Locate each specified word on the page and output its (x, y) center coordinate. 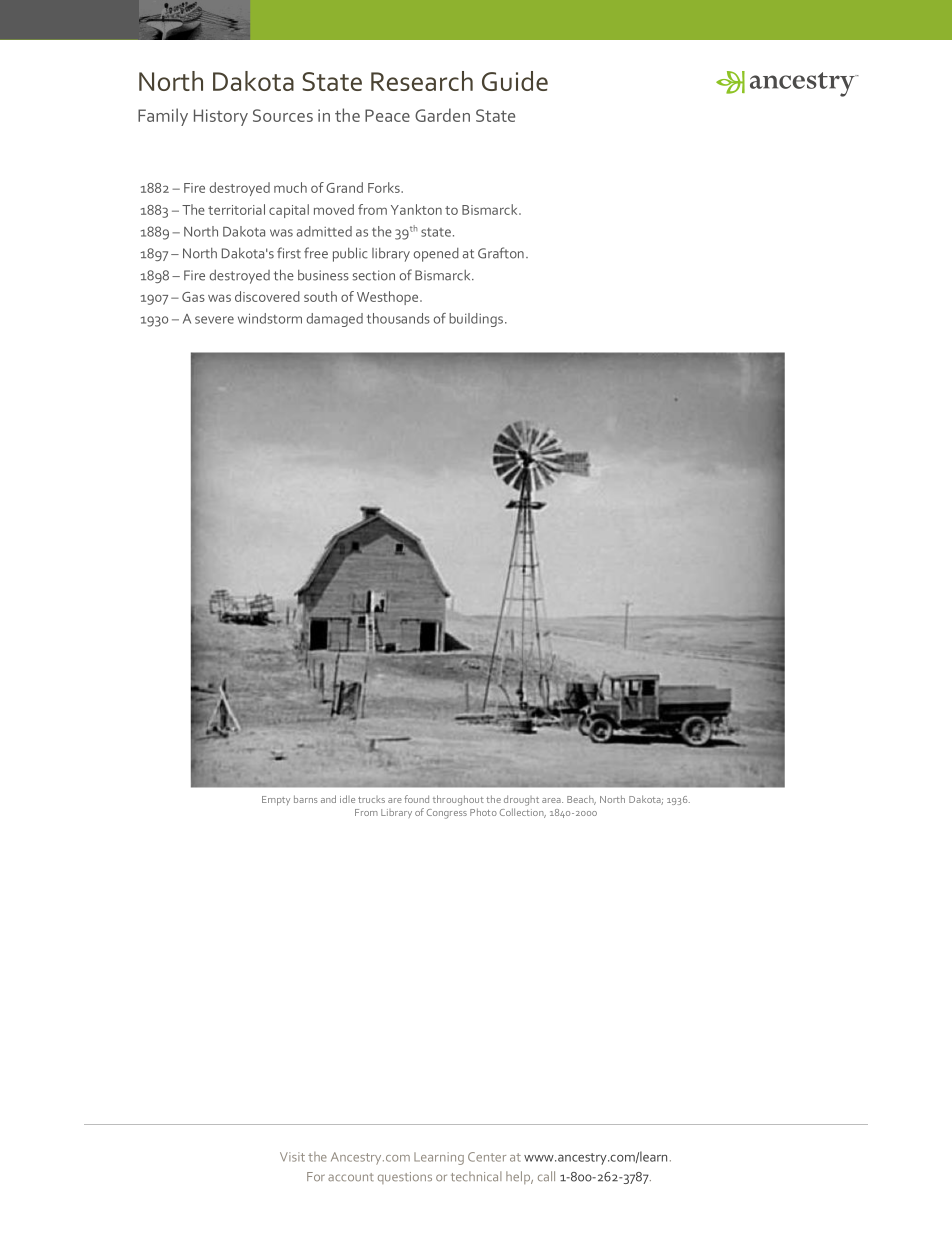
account (351, 1177)
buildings (477, 320)
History (221, 117)
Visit (292, 1157)
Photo (483, 812)
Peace (387, 115)
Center (487, 1157)
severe (214, 320)
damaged (335, 320)
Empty (276, 800)
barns (306, 799)
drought (521, 800)
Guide (515, 81)
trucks (371, 799)
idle (347, 799)
